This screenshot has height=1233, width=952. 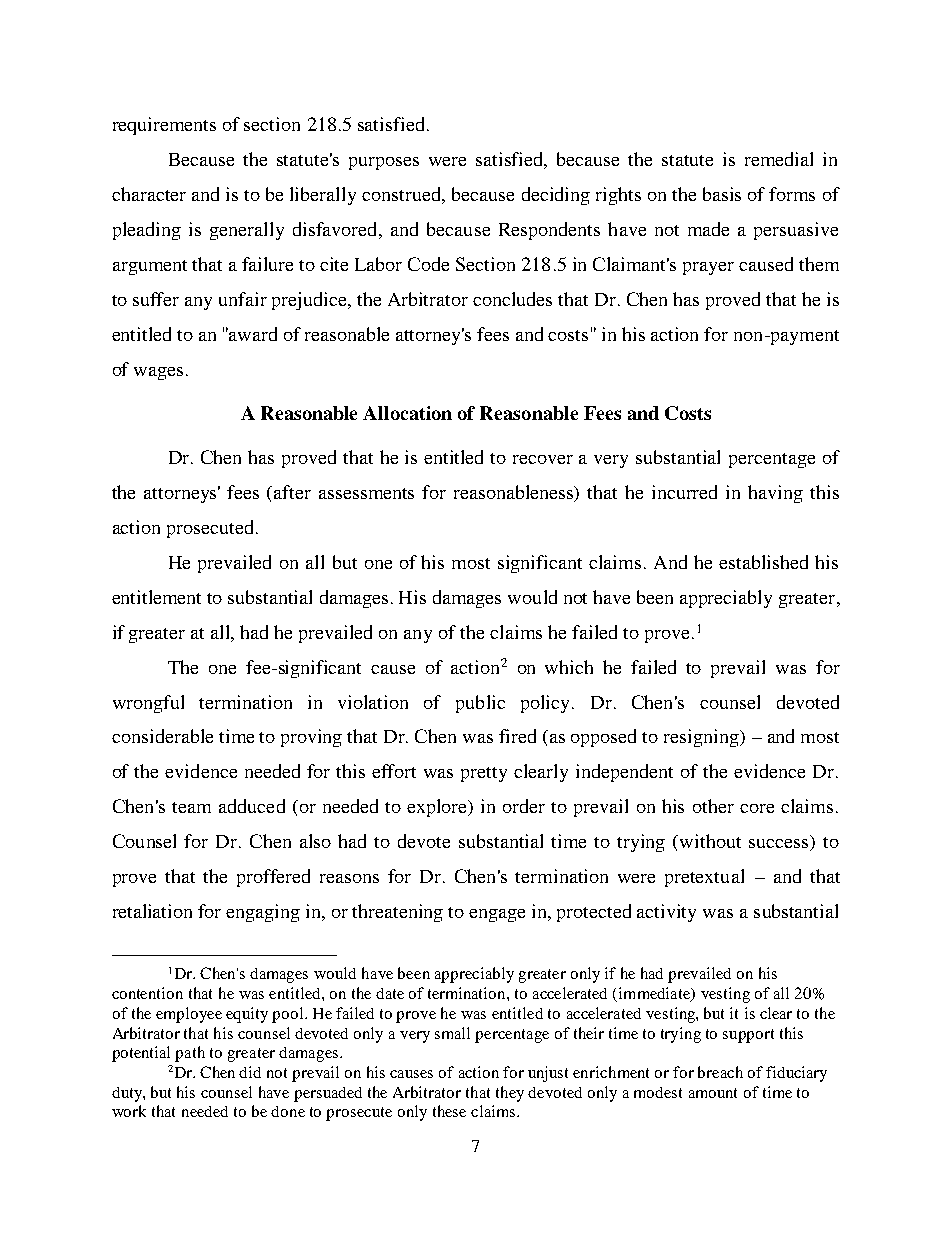 I want to click on requirements, so click(x=164, y=126).
